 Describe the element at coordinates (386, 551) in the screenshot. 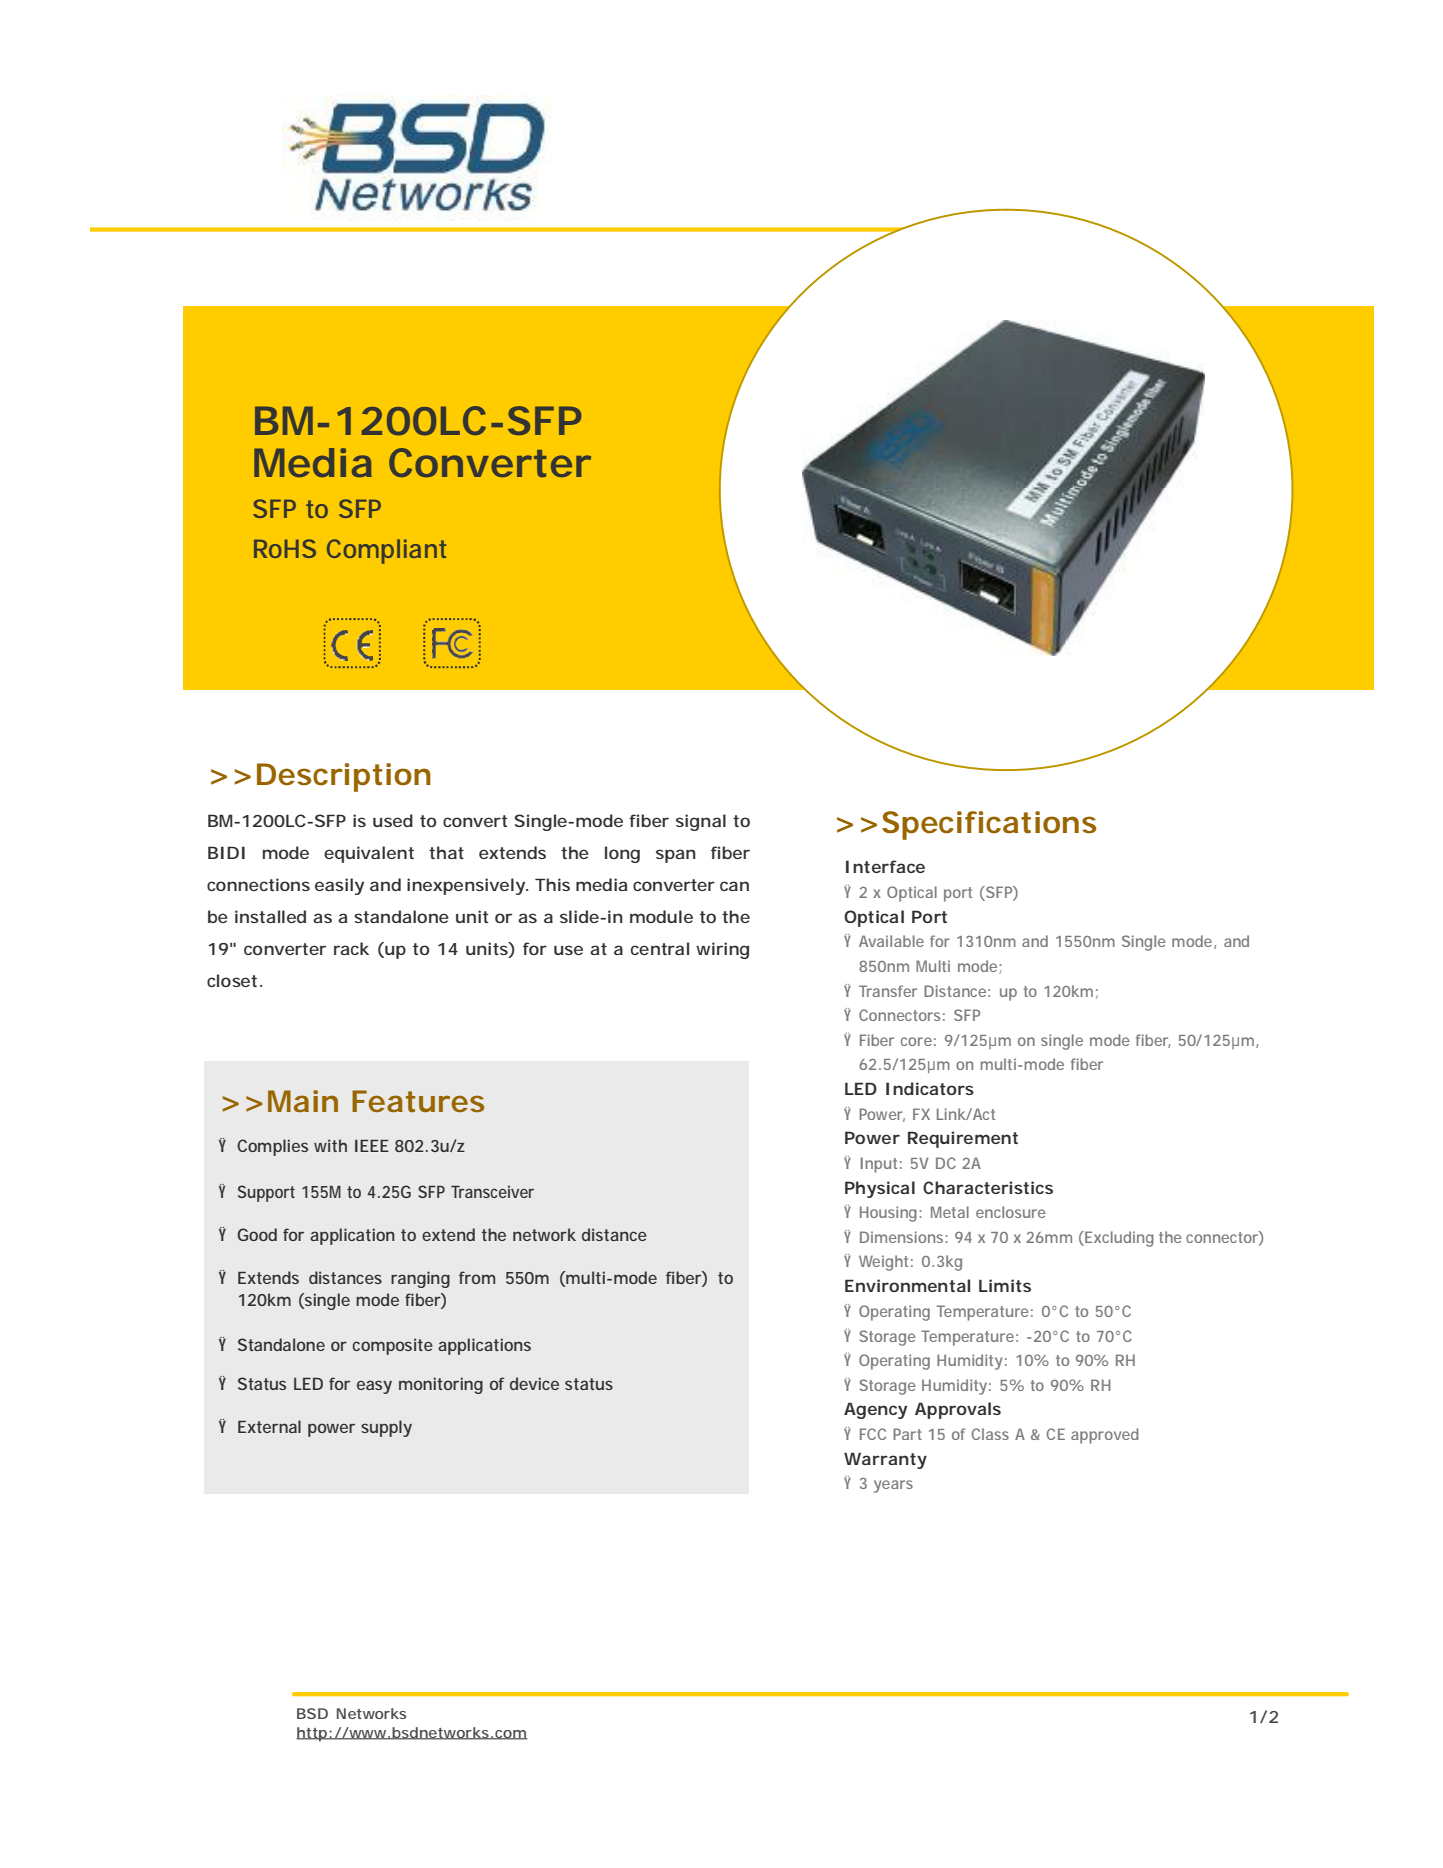

I see `Compliant` at that location.
